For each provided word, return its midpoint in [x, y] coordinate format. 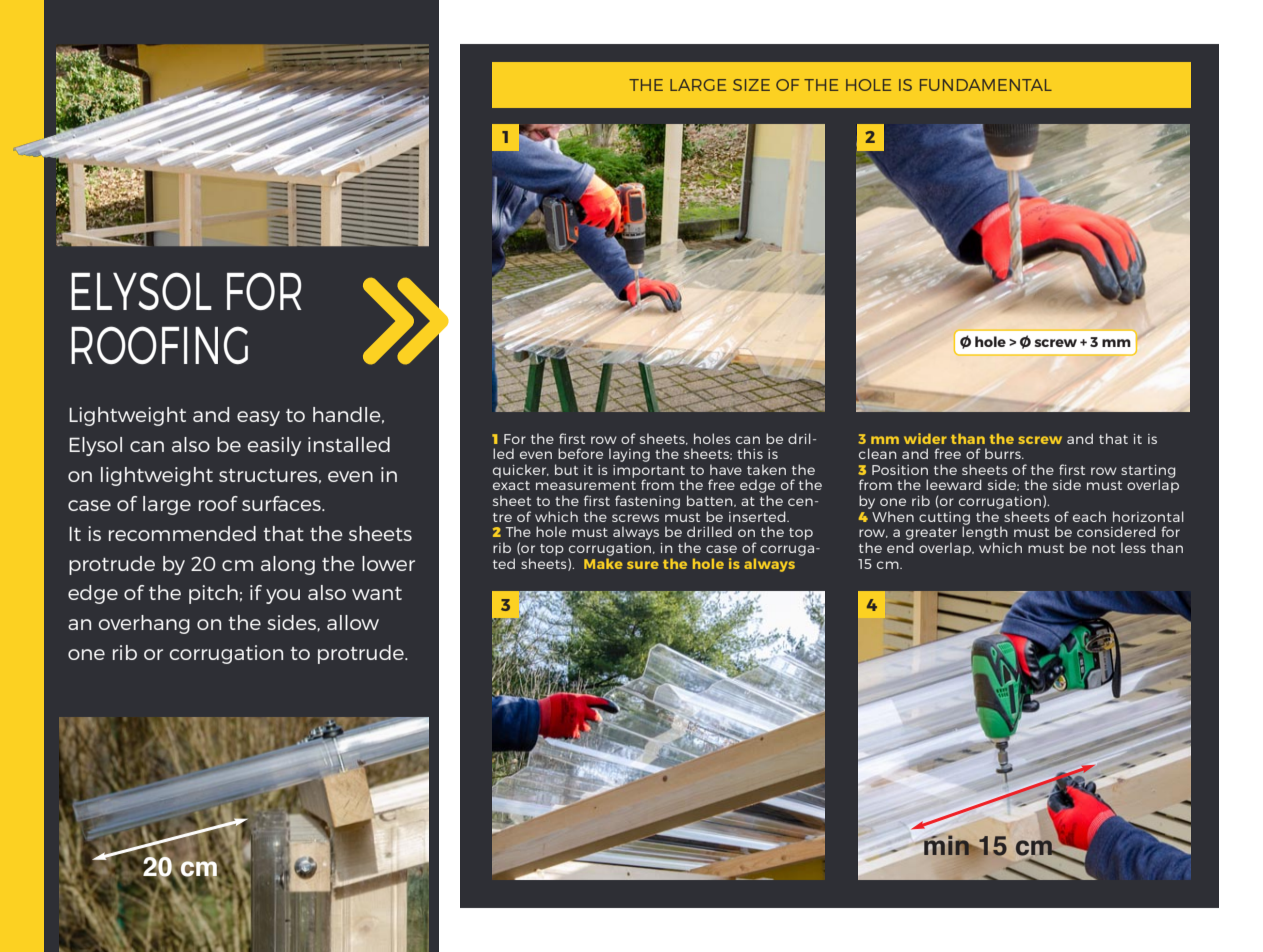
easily [274, 446]
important [650, 472]
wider [925, 438]
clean [877, 453]
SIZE [751, 85]
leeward [954, 484]
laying [629, 455]
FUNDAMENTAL [986, 85]
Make [603, 563]
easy [258, 418]
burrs [1004, 453]
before [580, 453]
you [283, 596]
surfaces [282, 503]
